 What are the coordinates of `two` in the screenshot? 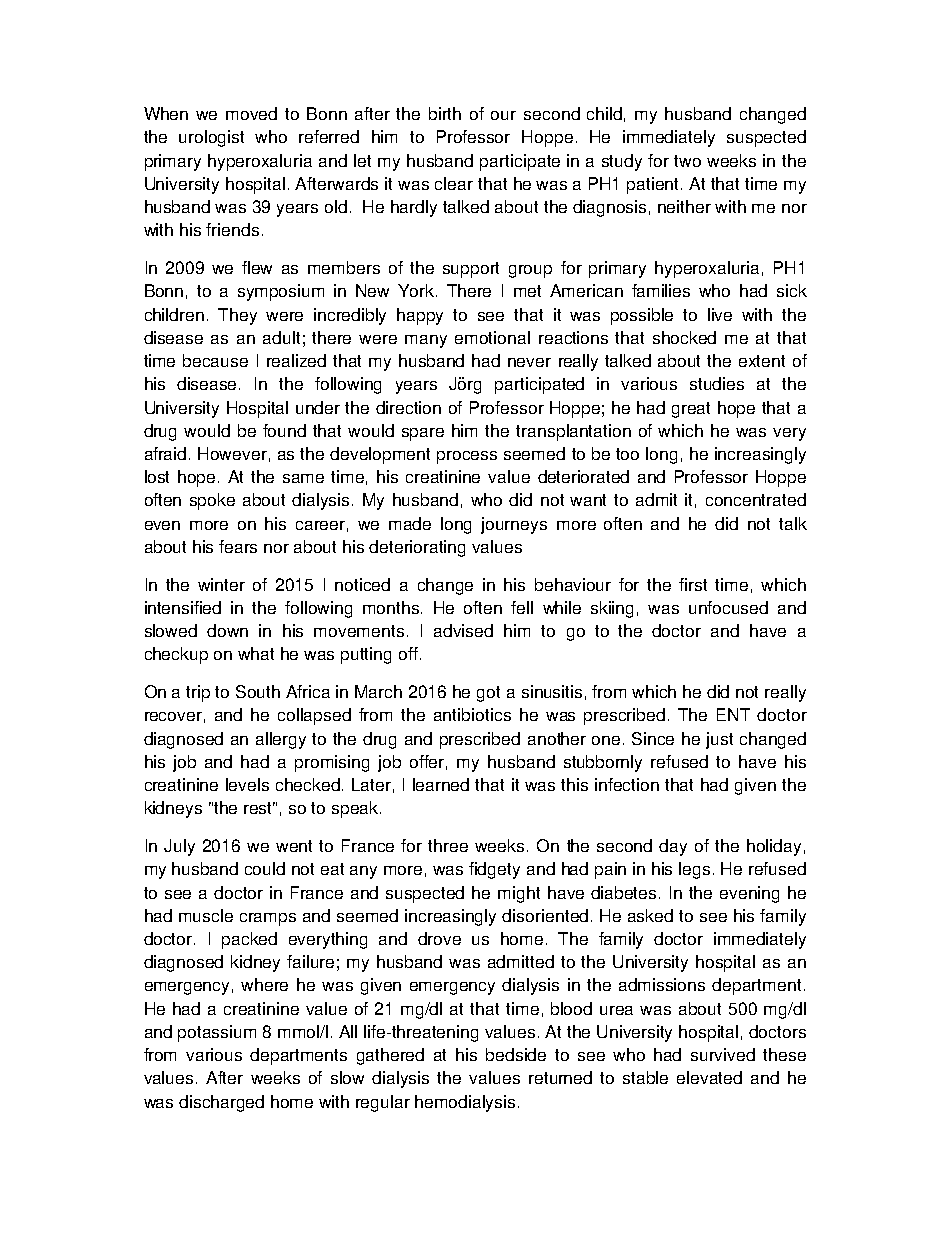 It's located at (687, 161).
